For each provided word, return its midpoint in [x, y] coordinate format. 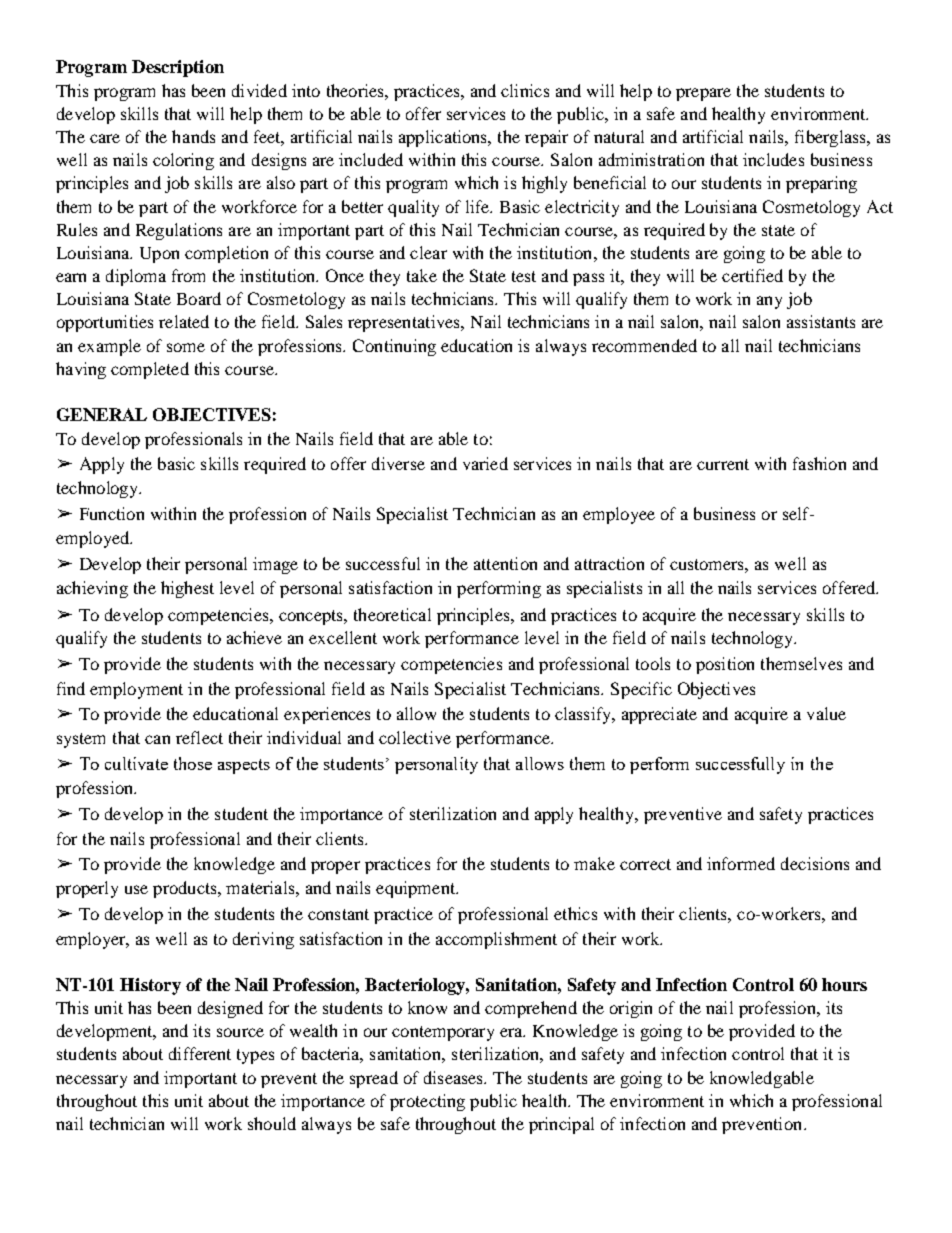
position [725, 665]
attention [505, 563]
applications [444, 138]
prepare [703, 94]
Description [178, 68]
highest [187, 589]
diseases [455, 1077]
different [200, 1053]
